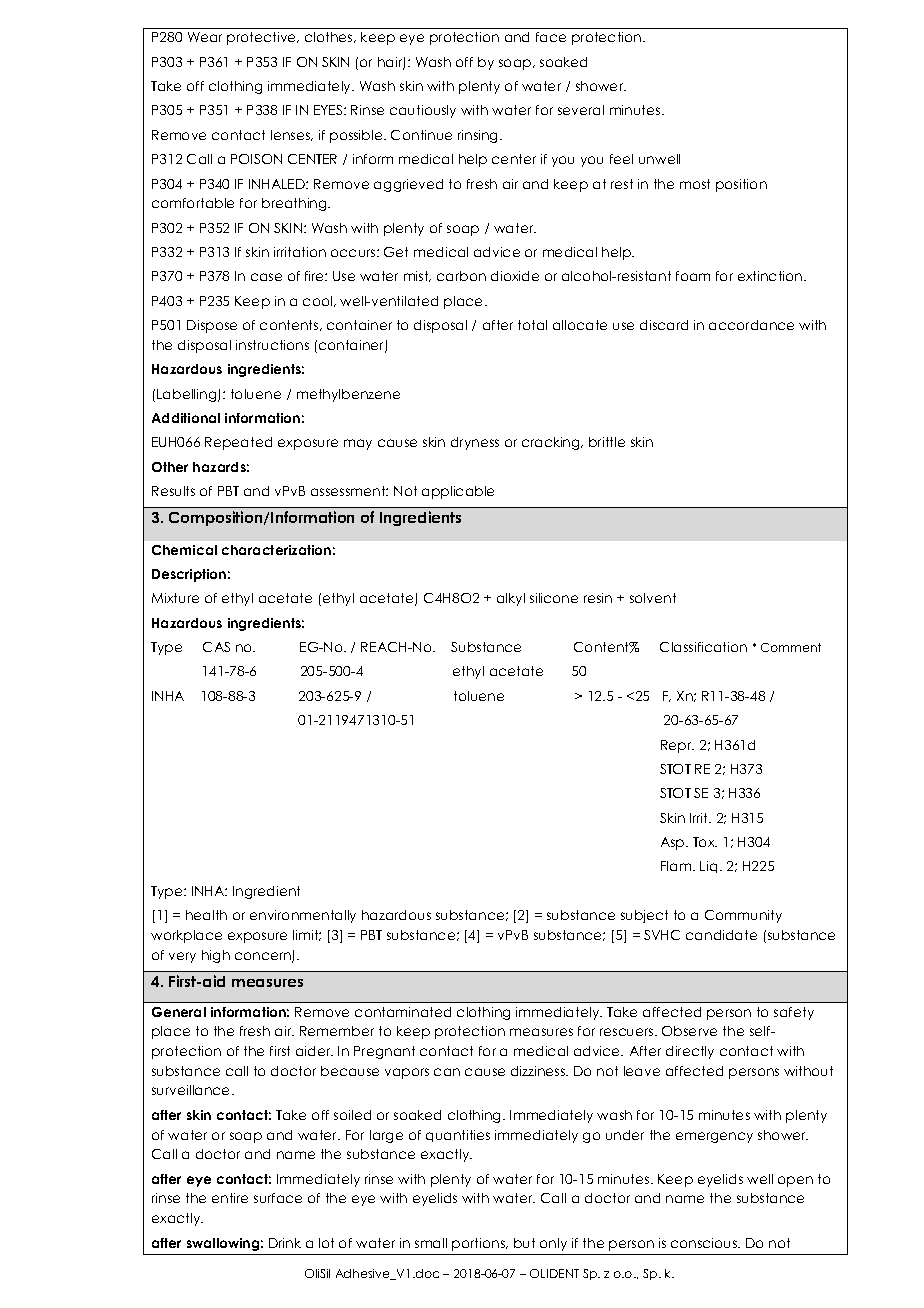 Image resolution: width=924 pixels, height=1308 pixels. Describe the element at coordinates (705, 1243) in the screenshot. I see `conscious` at that location.
